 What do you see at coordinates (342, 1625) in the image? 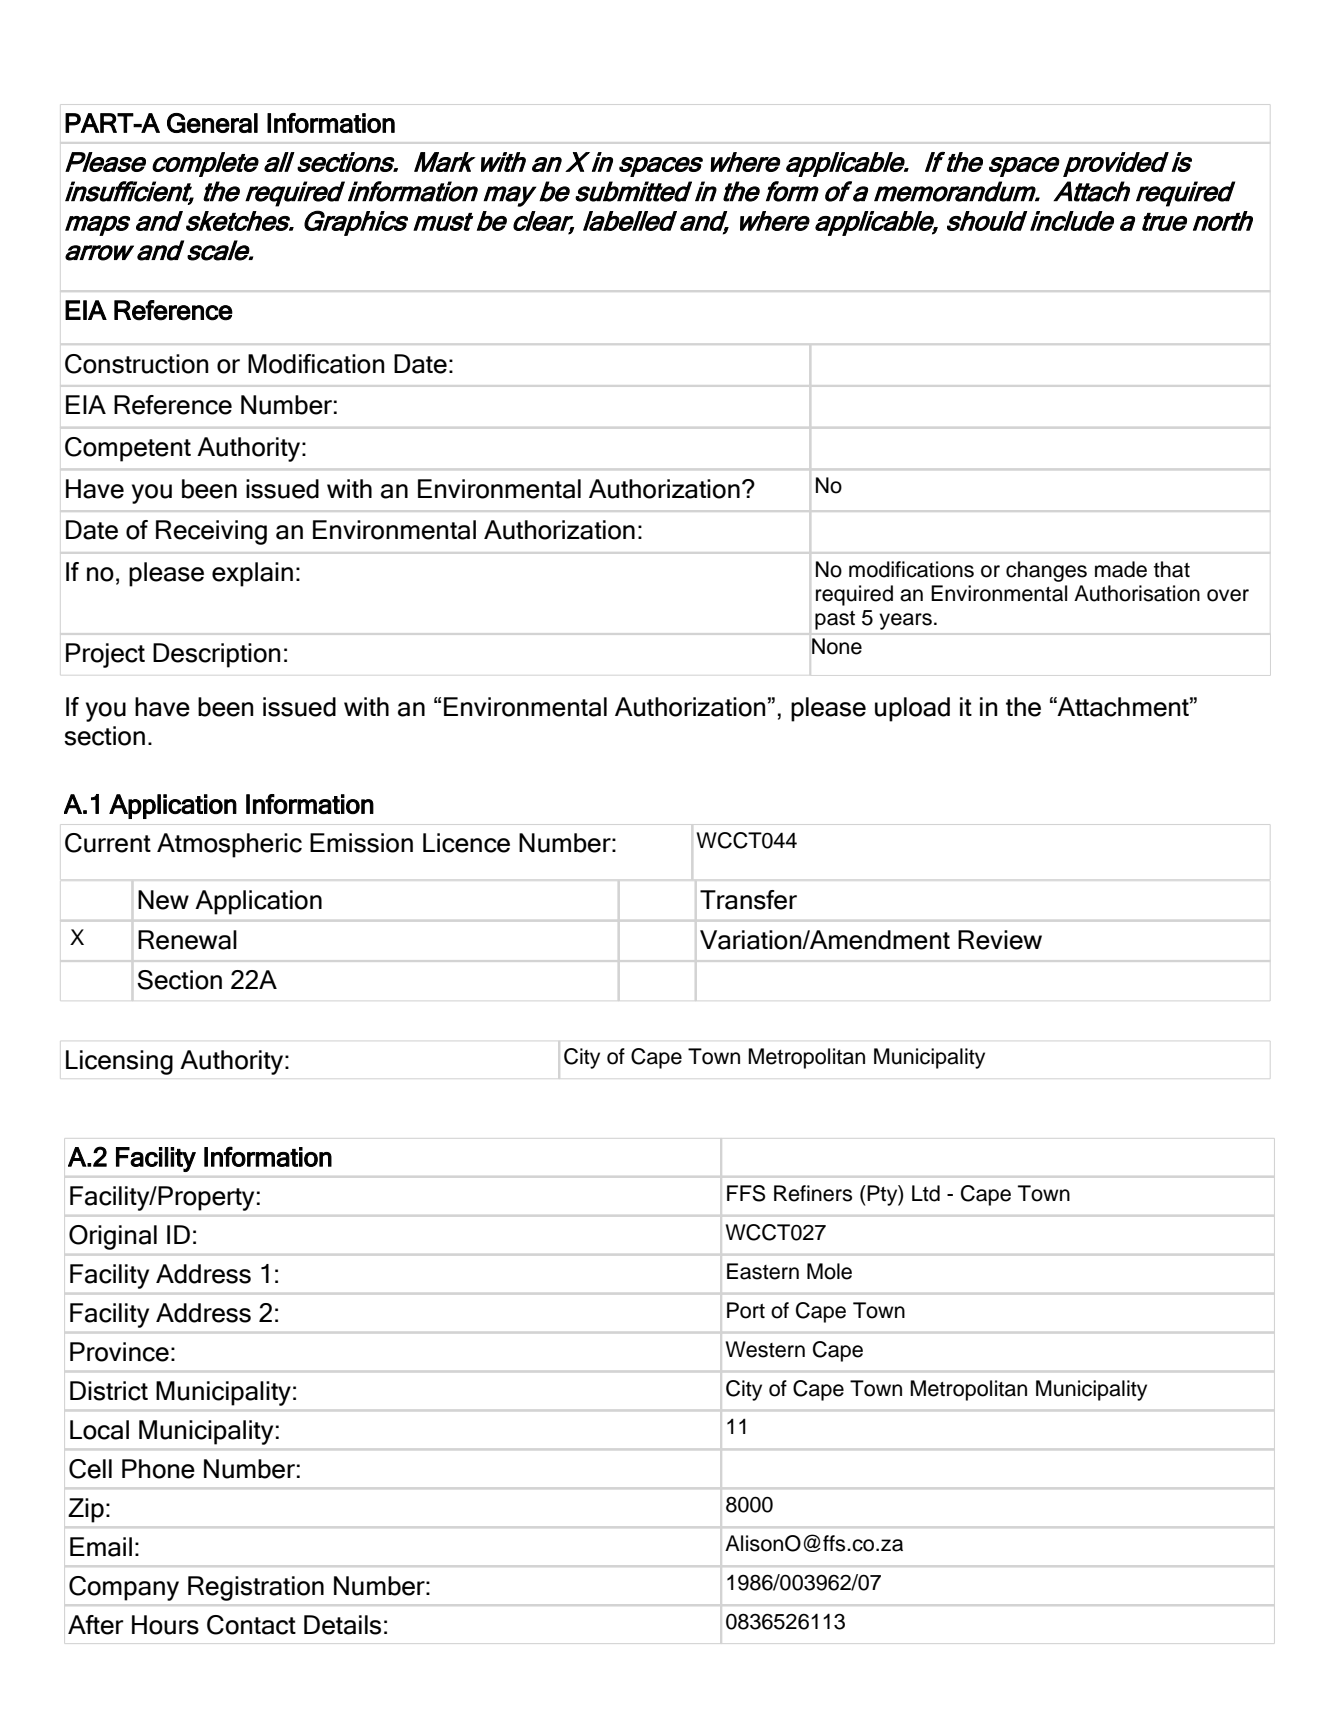
I see `Details` at bounding box center [342, 1625].
